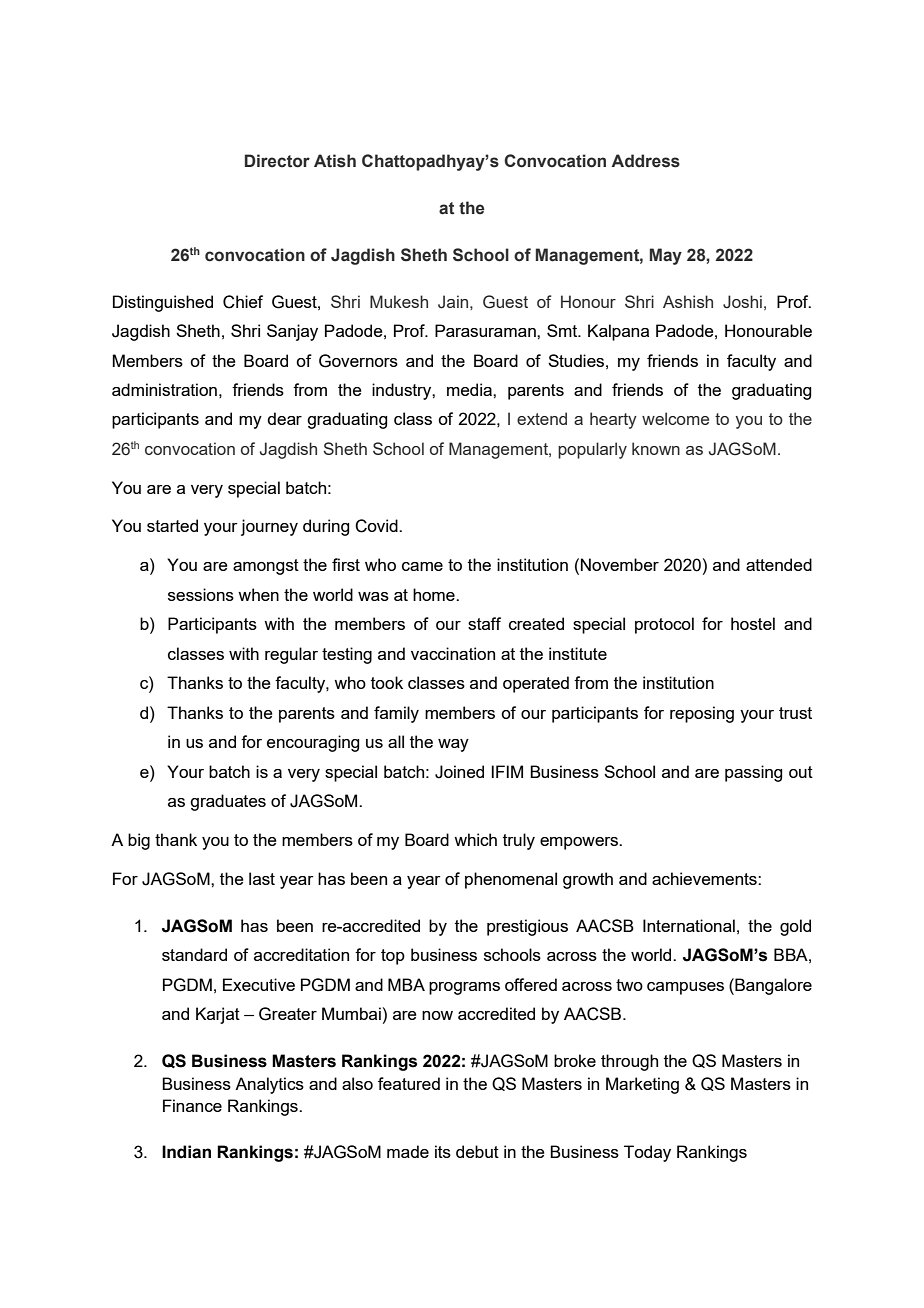 Image resolution: width=924 pixels, height=1308 pixels. I want to click on Mukesh, so click(399, 301).
